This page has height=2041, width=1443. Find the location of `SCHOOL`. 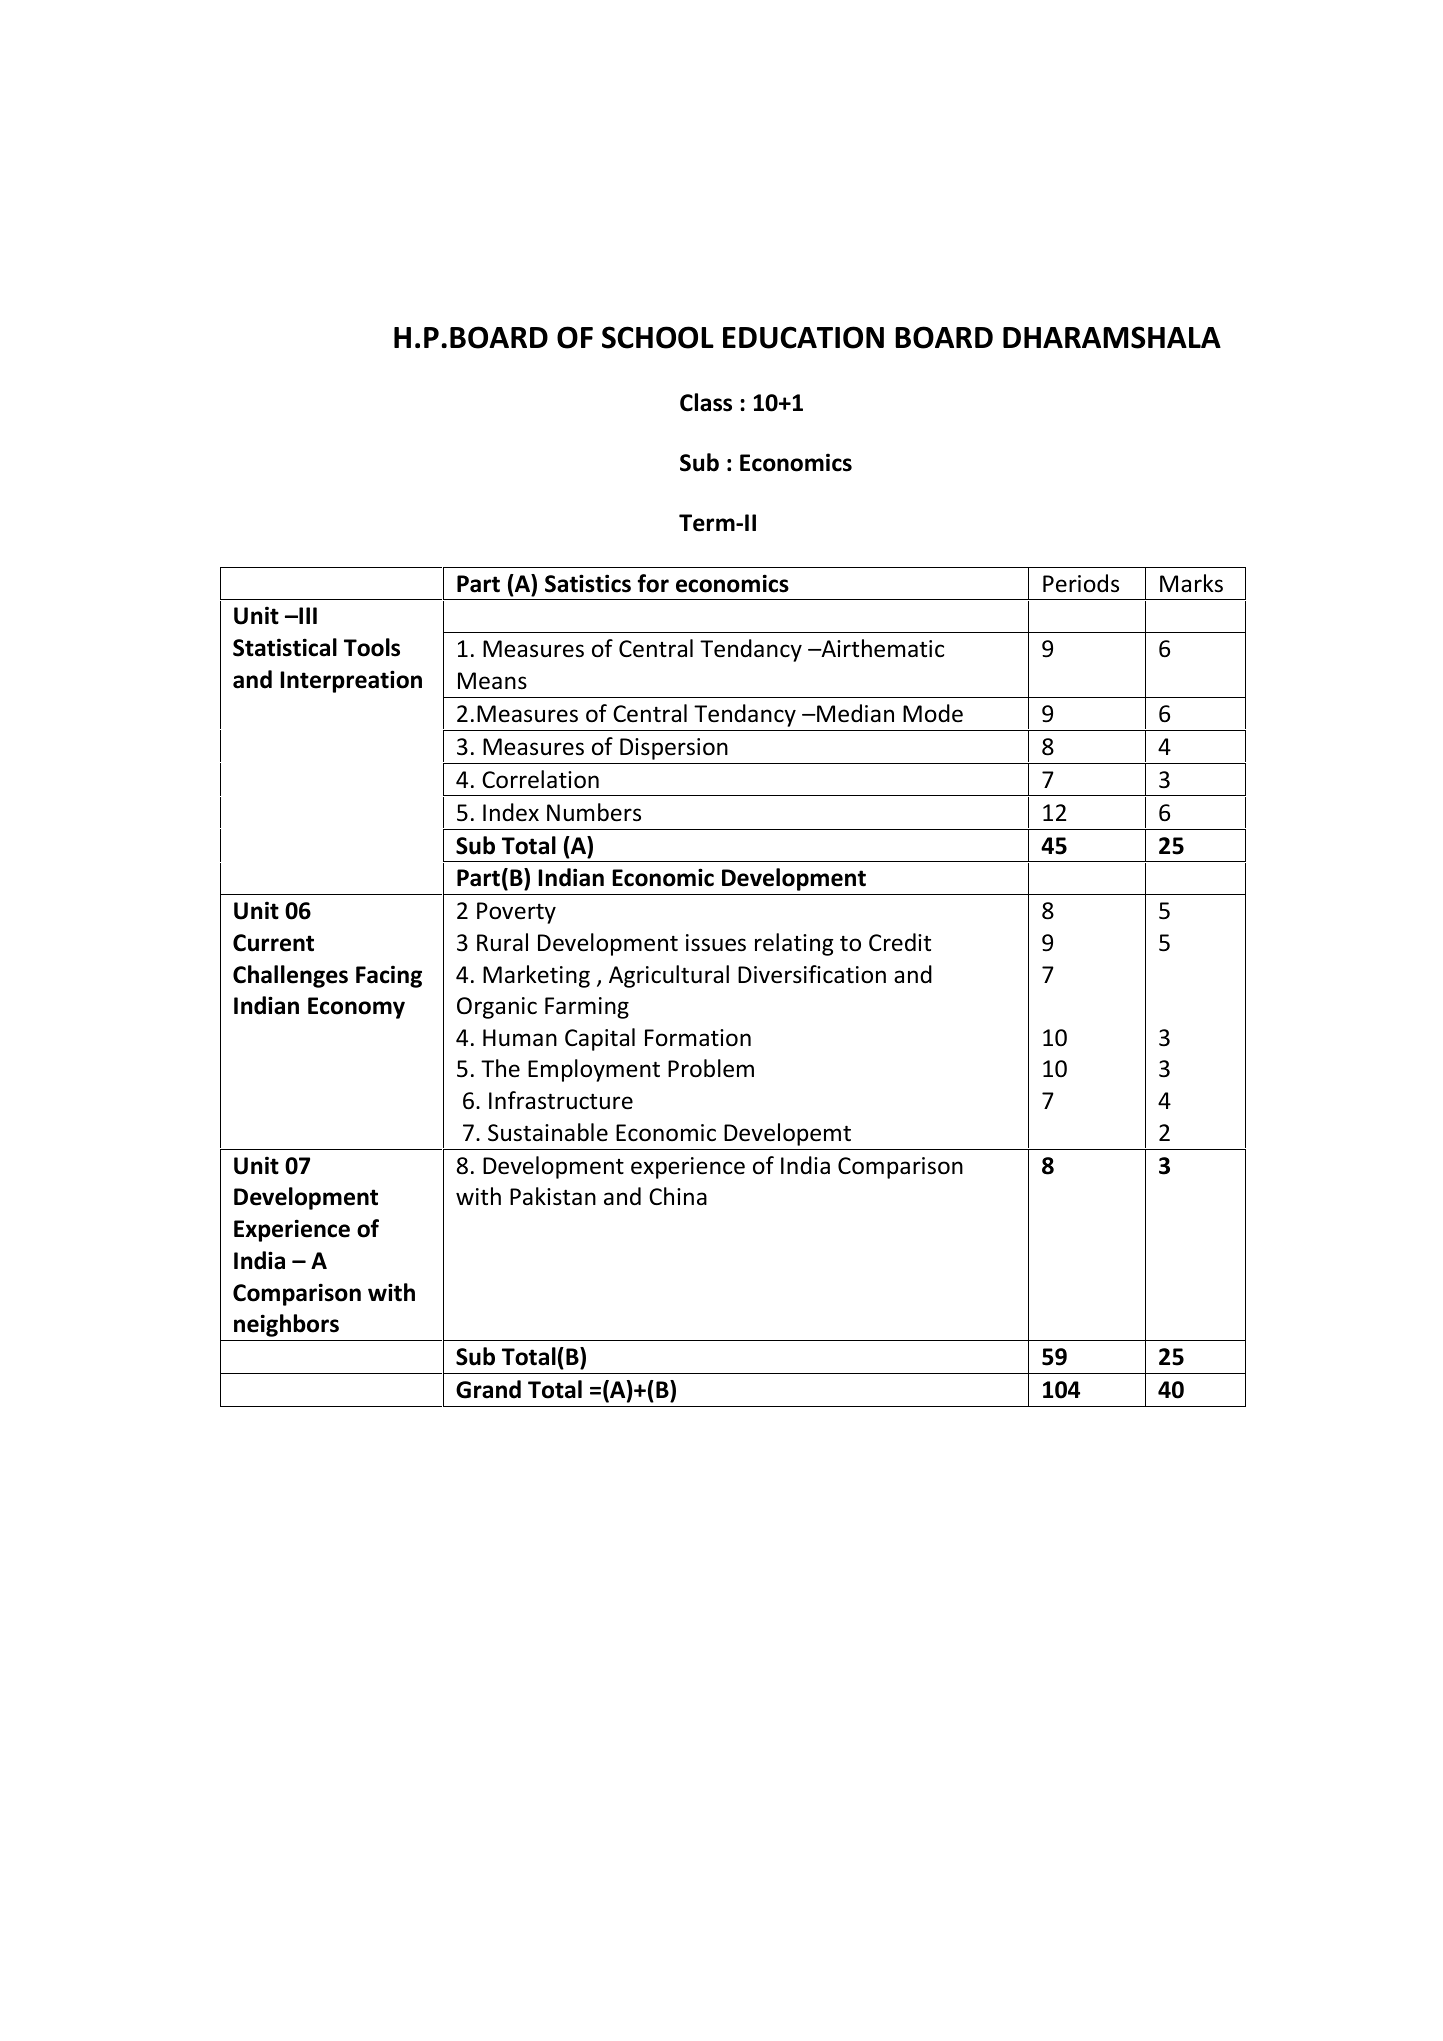

SCHOOL is located at coordinates (658, 337).
